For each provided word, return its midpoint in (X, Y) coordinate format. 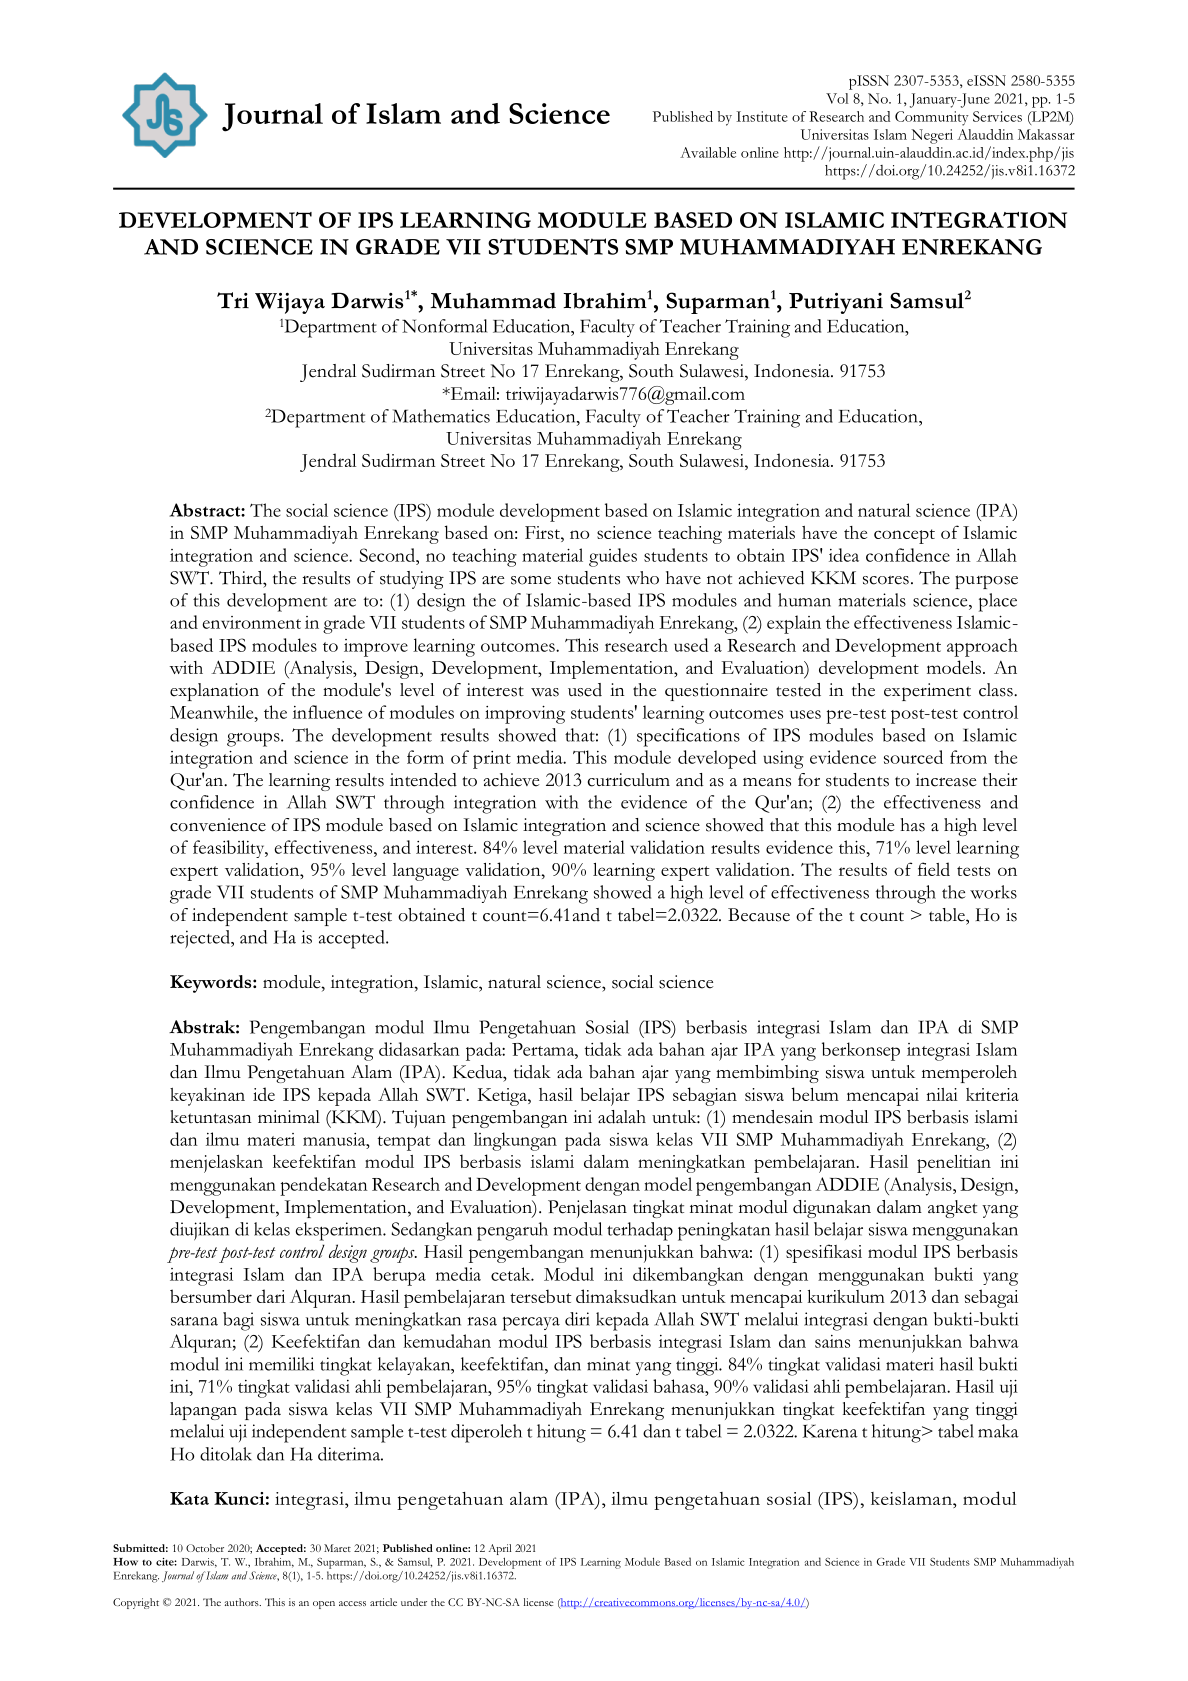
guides (613, 557)
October (205, 1548)
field (934, 869)
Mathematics (441, 416)
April (500, 1549)
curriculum (629, 780)
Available (708, 152)
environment (252, 622)
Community (932, 118)
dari (271, 1296)
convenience (218, 825)
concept (904, 536)
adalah (622, 1117)
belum (815, 1094)
